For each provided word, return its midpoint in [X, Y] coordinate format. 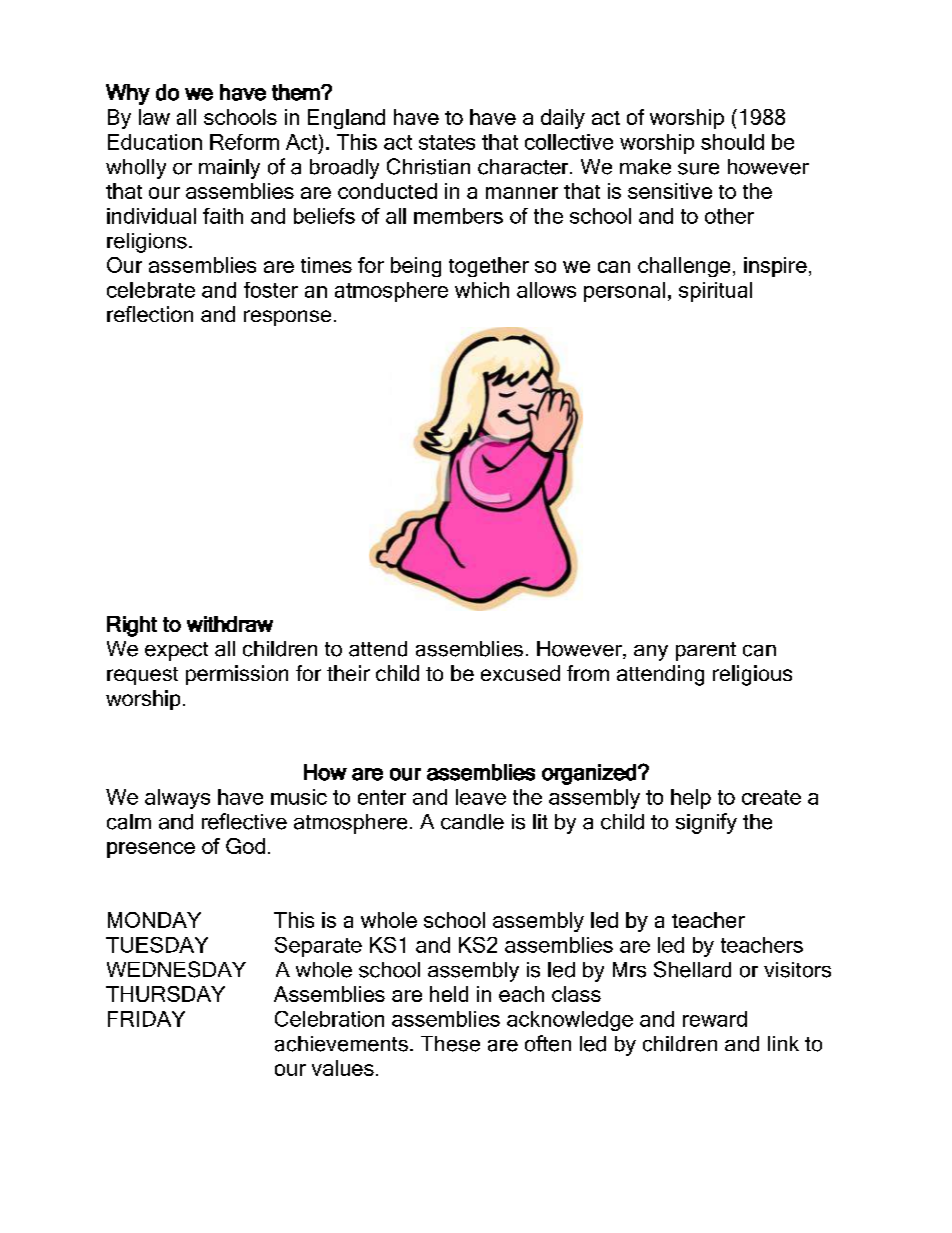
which [482, 290]
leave [481, 797]
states [447, 142]
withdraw [230, 624]
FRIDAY [146, 1019]
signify [706, 823]
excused [520, 673]
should [732, 142]
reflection [150, 314]
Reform [244, 142]
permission [237, 675]
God [245, 846]
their [348, 673]
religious [752, 675]
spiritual [715, 292]
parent [706, 651]
